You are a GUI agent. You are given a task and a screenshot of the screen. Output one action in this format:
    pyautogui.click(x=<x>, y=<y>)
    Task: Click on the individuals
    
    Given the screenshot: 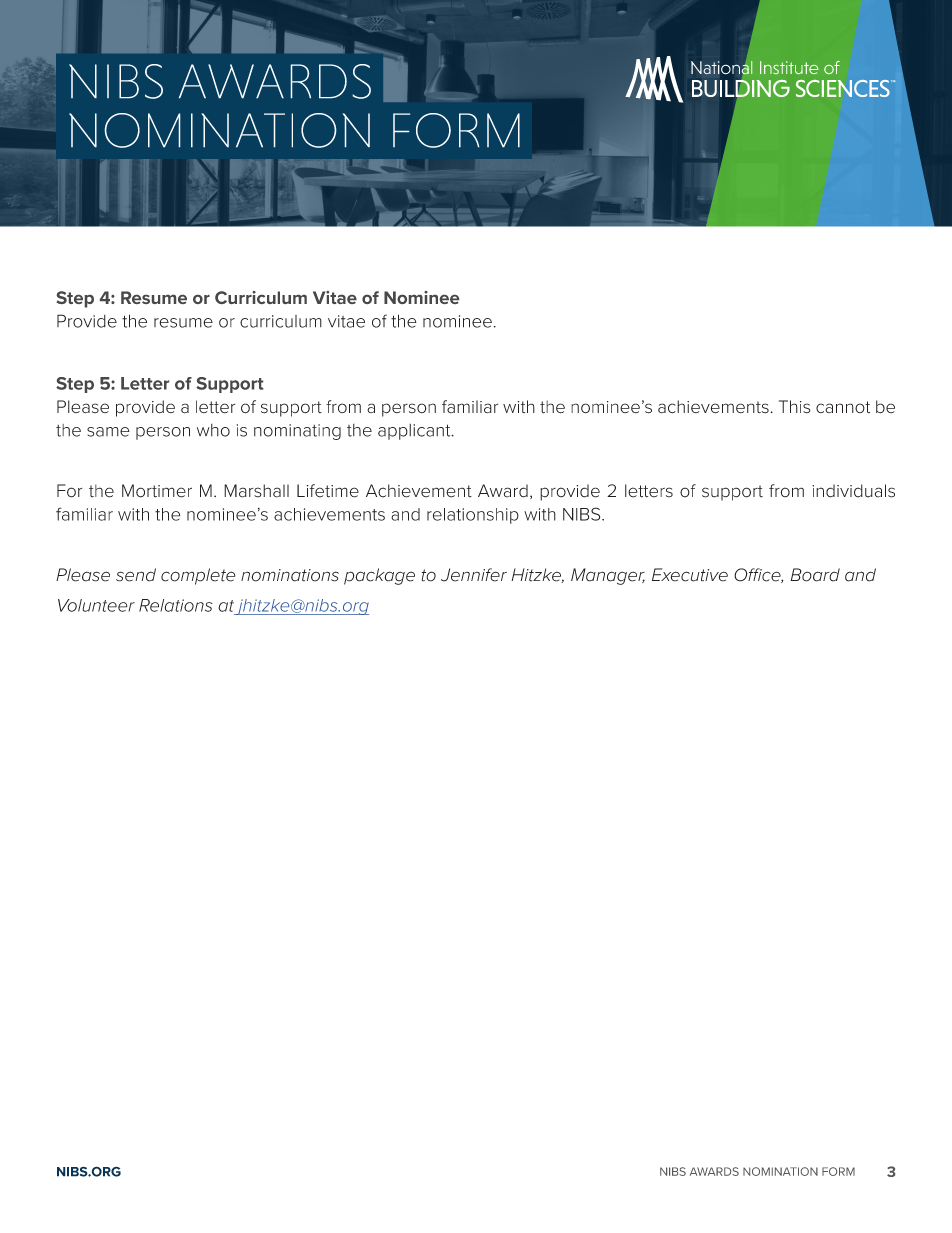 What is the action you would take?
    pyautogui.click(x=853, y=491)
